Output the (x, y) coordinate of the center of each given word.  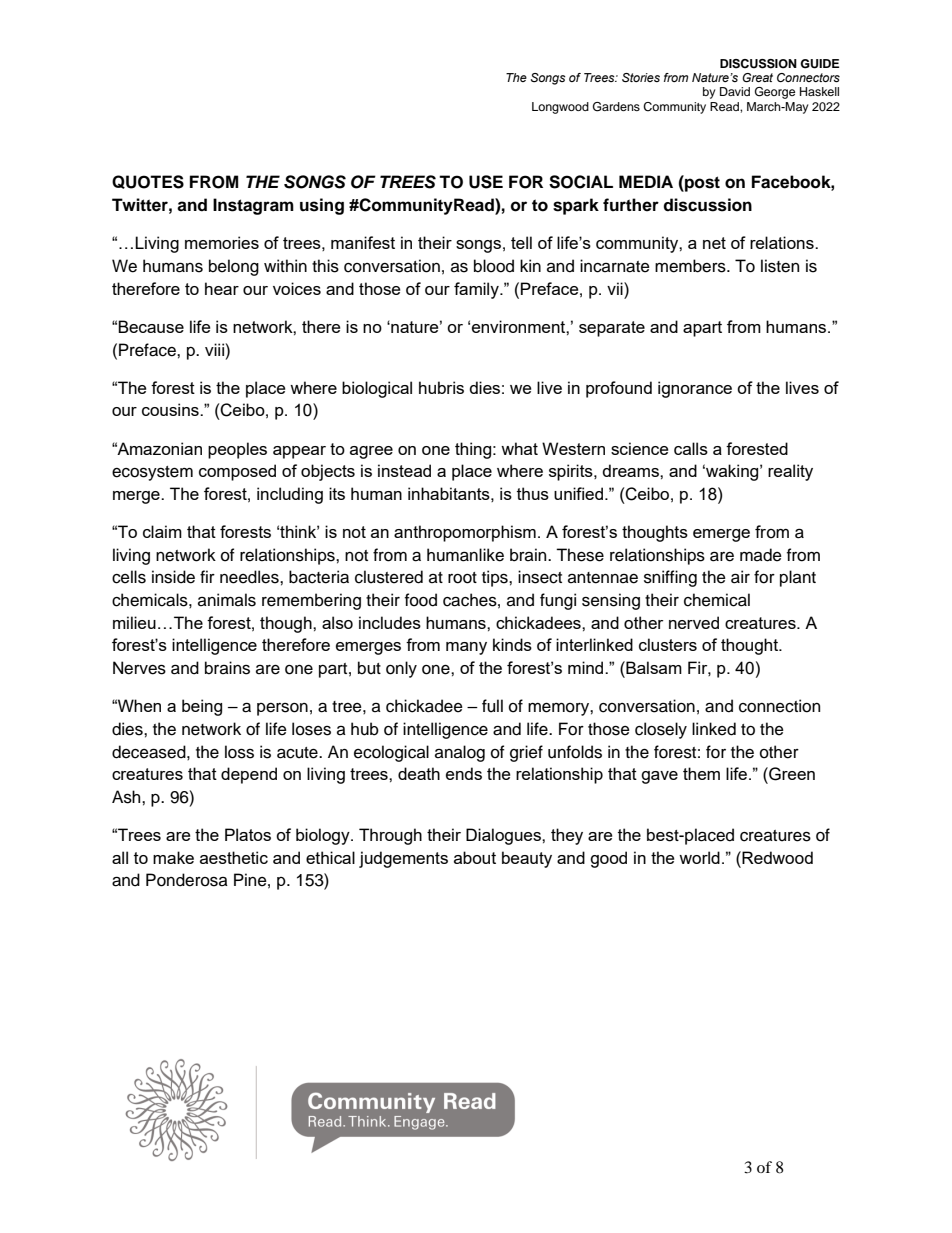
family (477, 290)
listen (780, 266)
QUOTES (148, 182)
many (466, 648)
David (735, 91)
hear (222, 288)
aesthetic (234, 857)
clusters (668, 644)
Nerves (139, 668)
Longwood (560, 108)
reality (790, 472)
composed (237, 472)
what (519, 448)
